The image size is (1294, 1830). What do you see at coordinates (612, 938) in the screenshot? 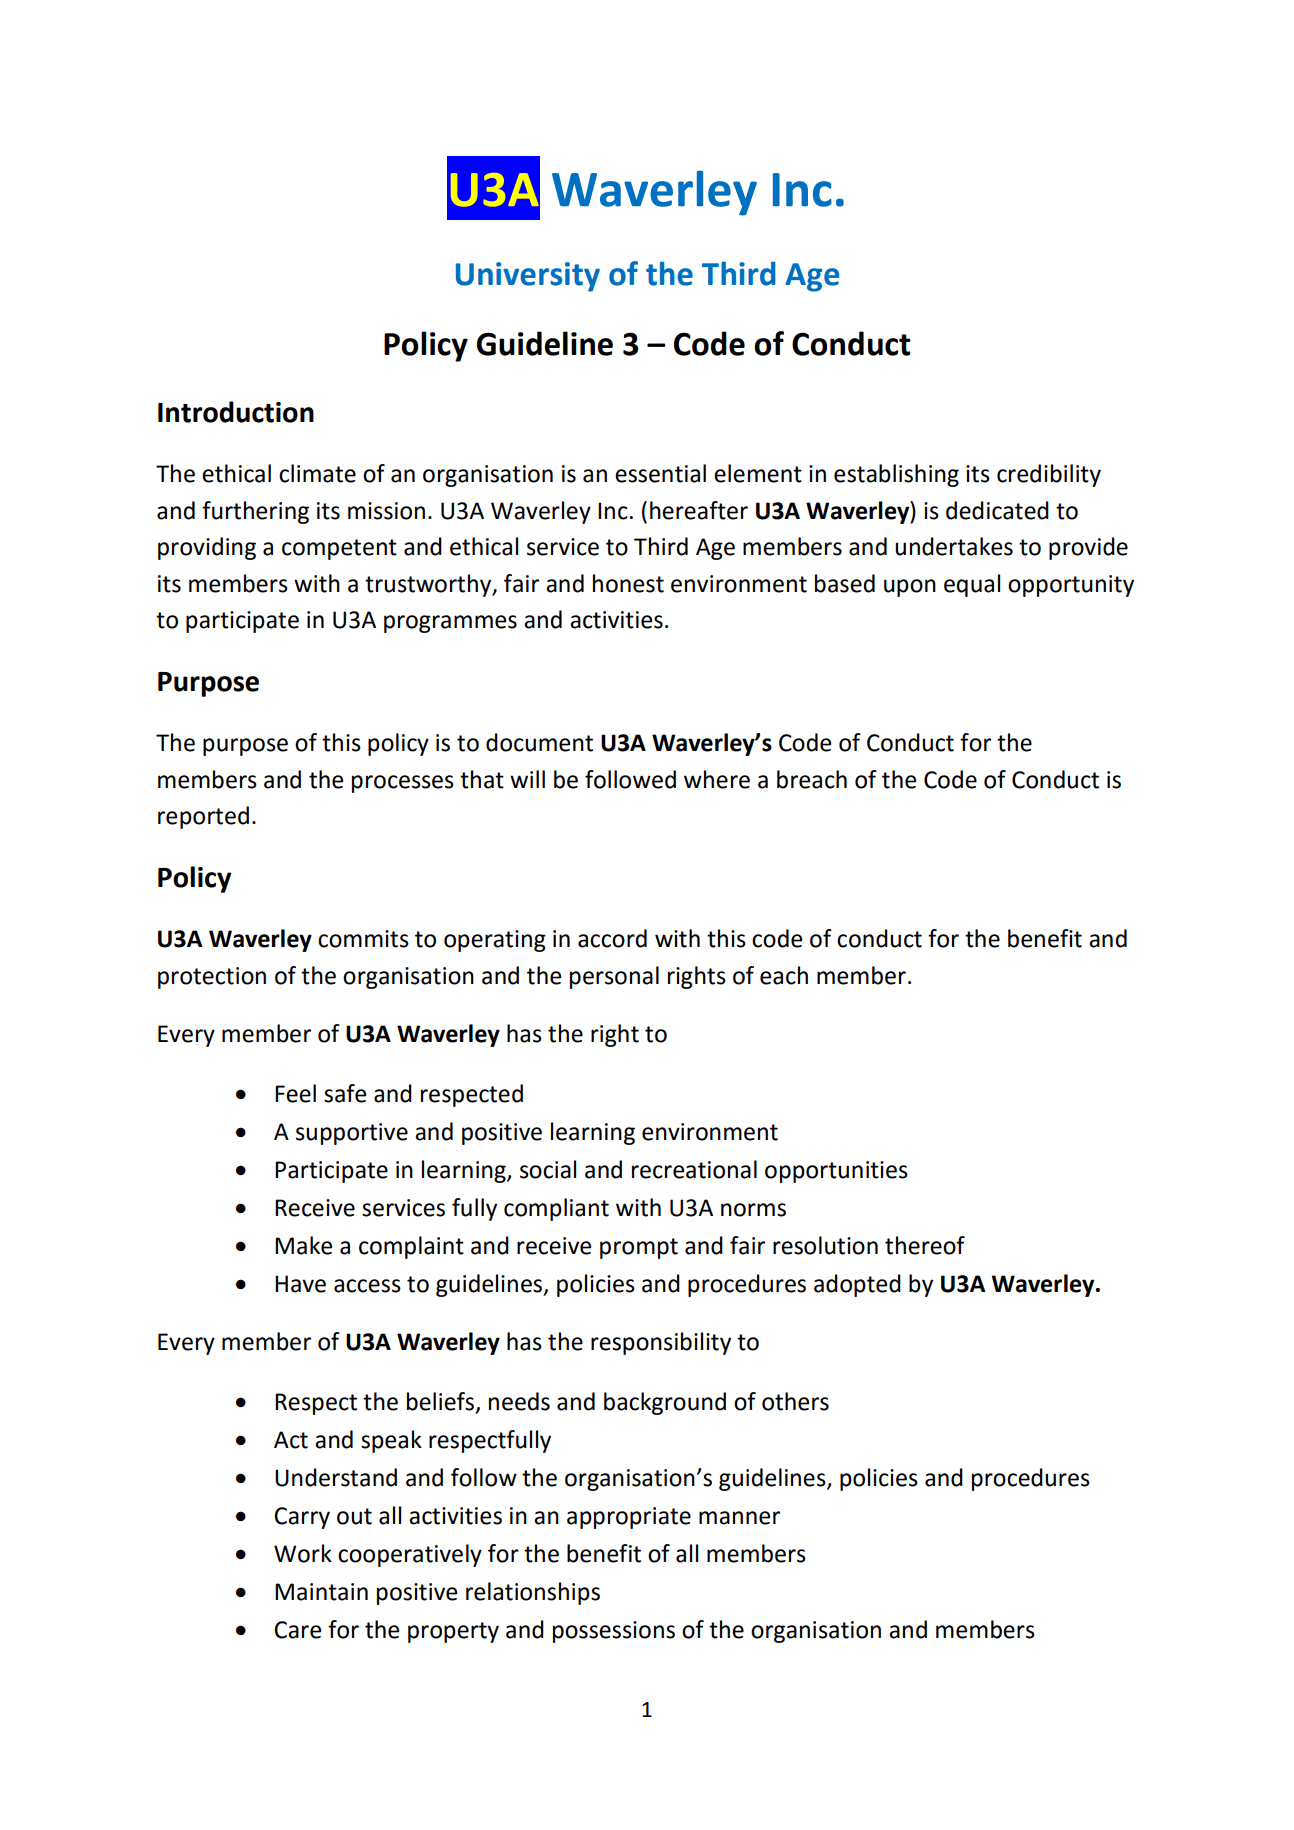
I see `accord` at bounding box center [612, 938].
